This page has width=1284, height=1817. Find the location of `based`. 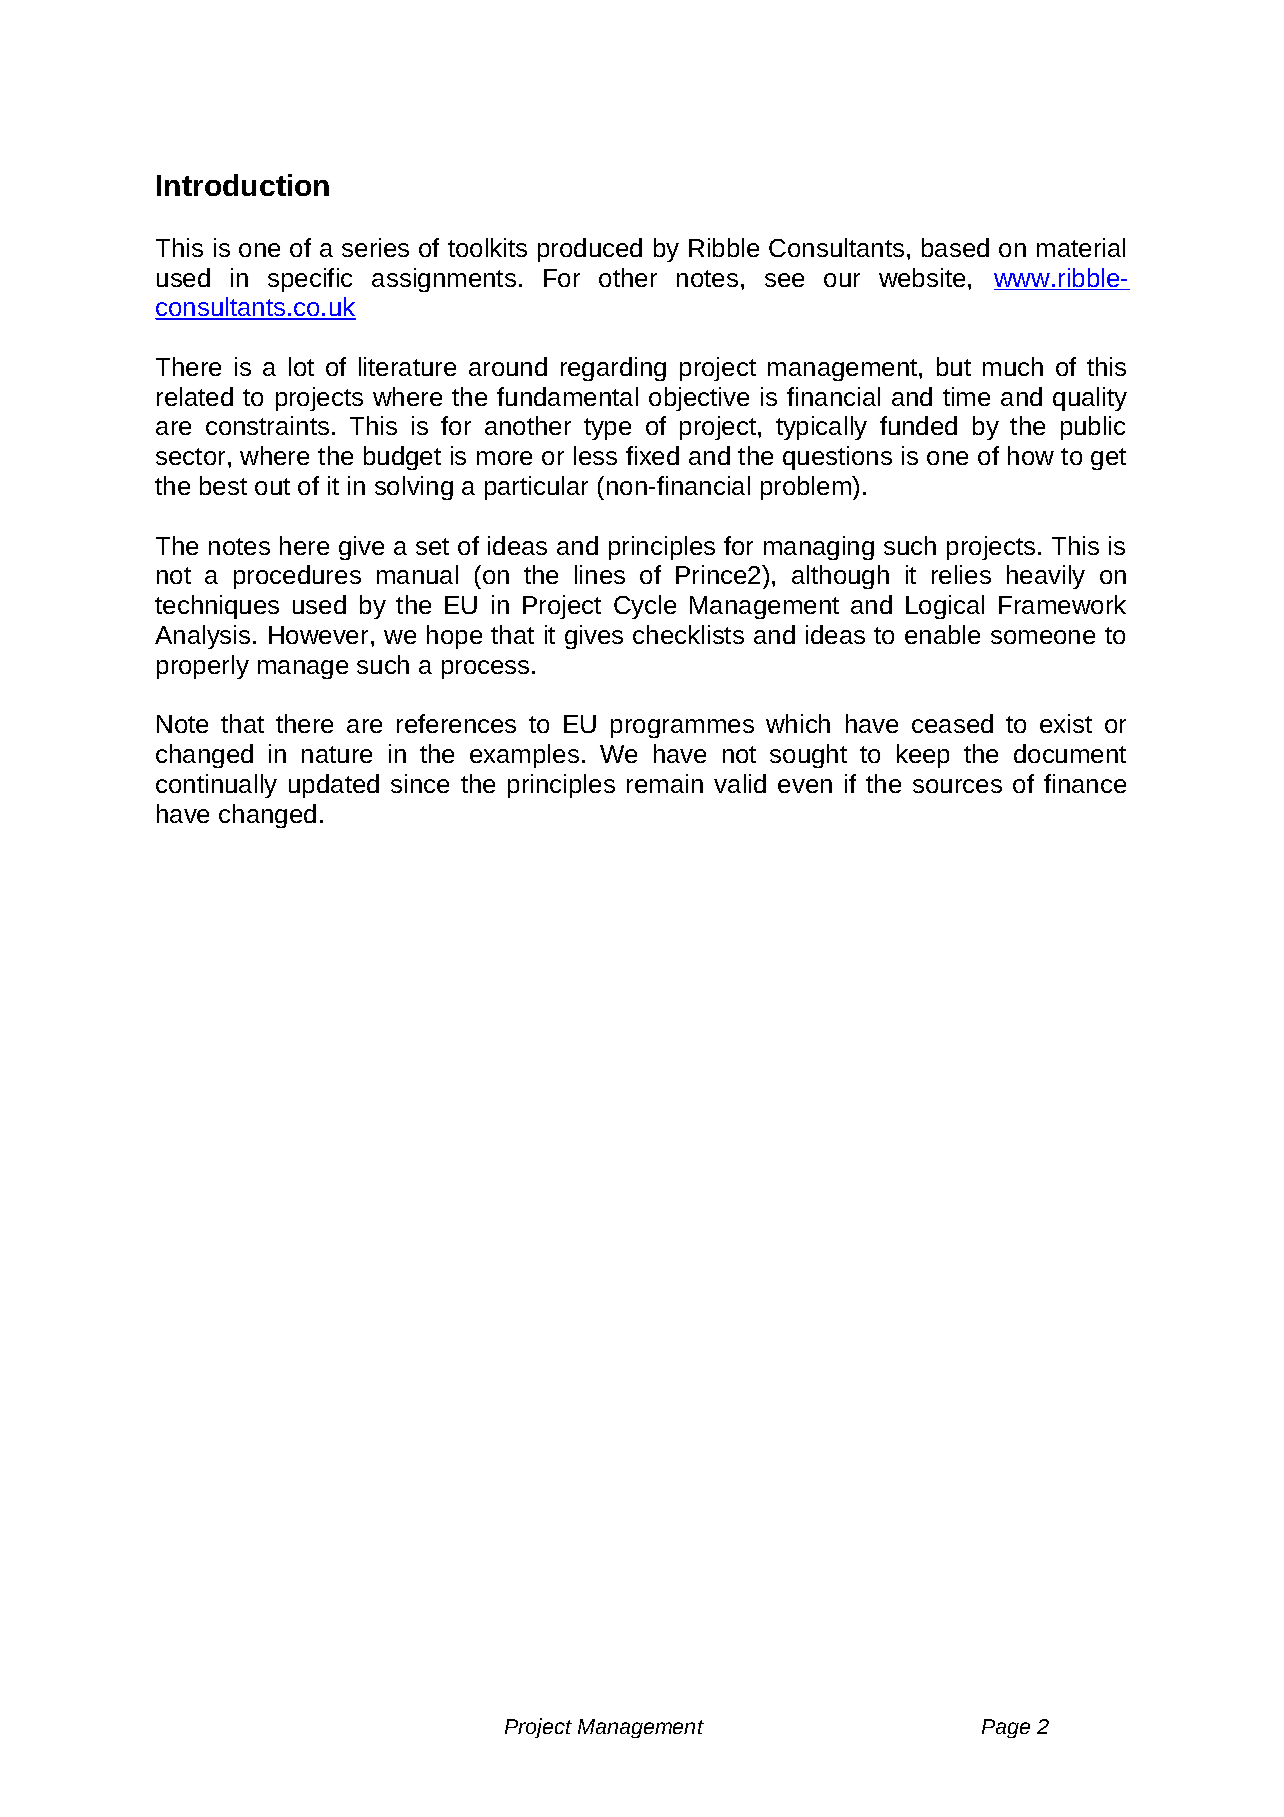

based is located at coordinates (955, 247).
